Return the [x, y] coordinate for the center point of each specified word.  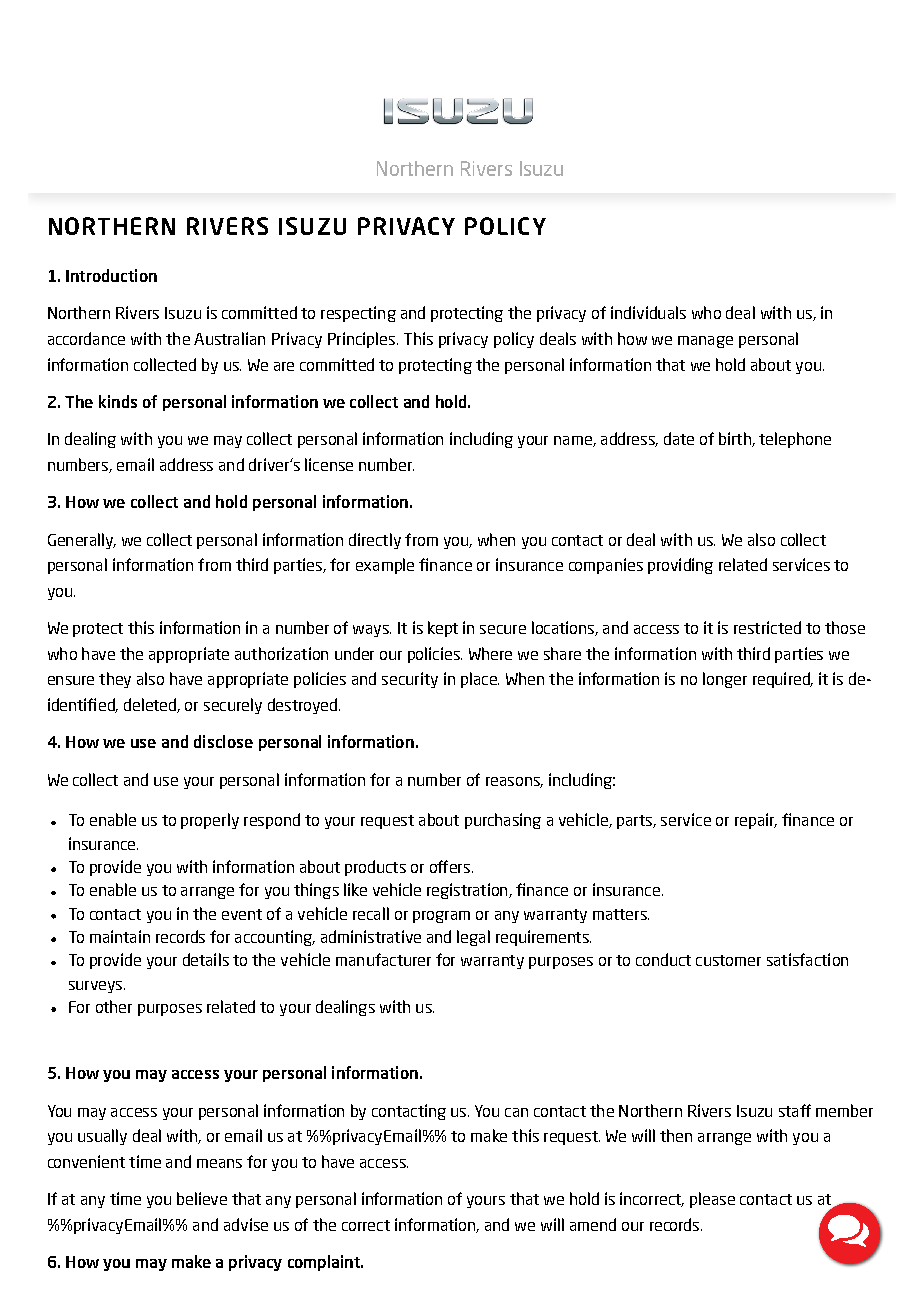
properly [210, 821]
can [516, 1112]
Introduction [111, 275]
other [114, 1006]
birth [736, 439]
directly [375, 541]
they [115, 680]
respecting [358, 314]
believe [202, 1198]
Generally [82, 541]
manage [705, 342]
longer [725, 680]
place [480, 680]
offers [450, 866]
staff [795, 1110]
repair [756, 821]
